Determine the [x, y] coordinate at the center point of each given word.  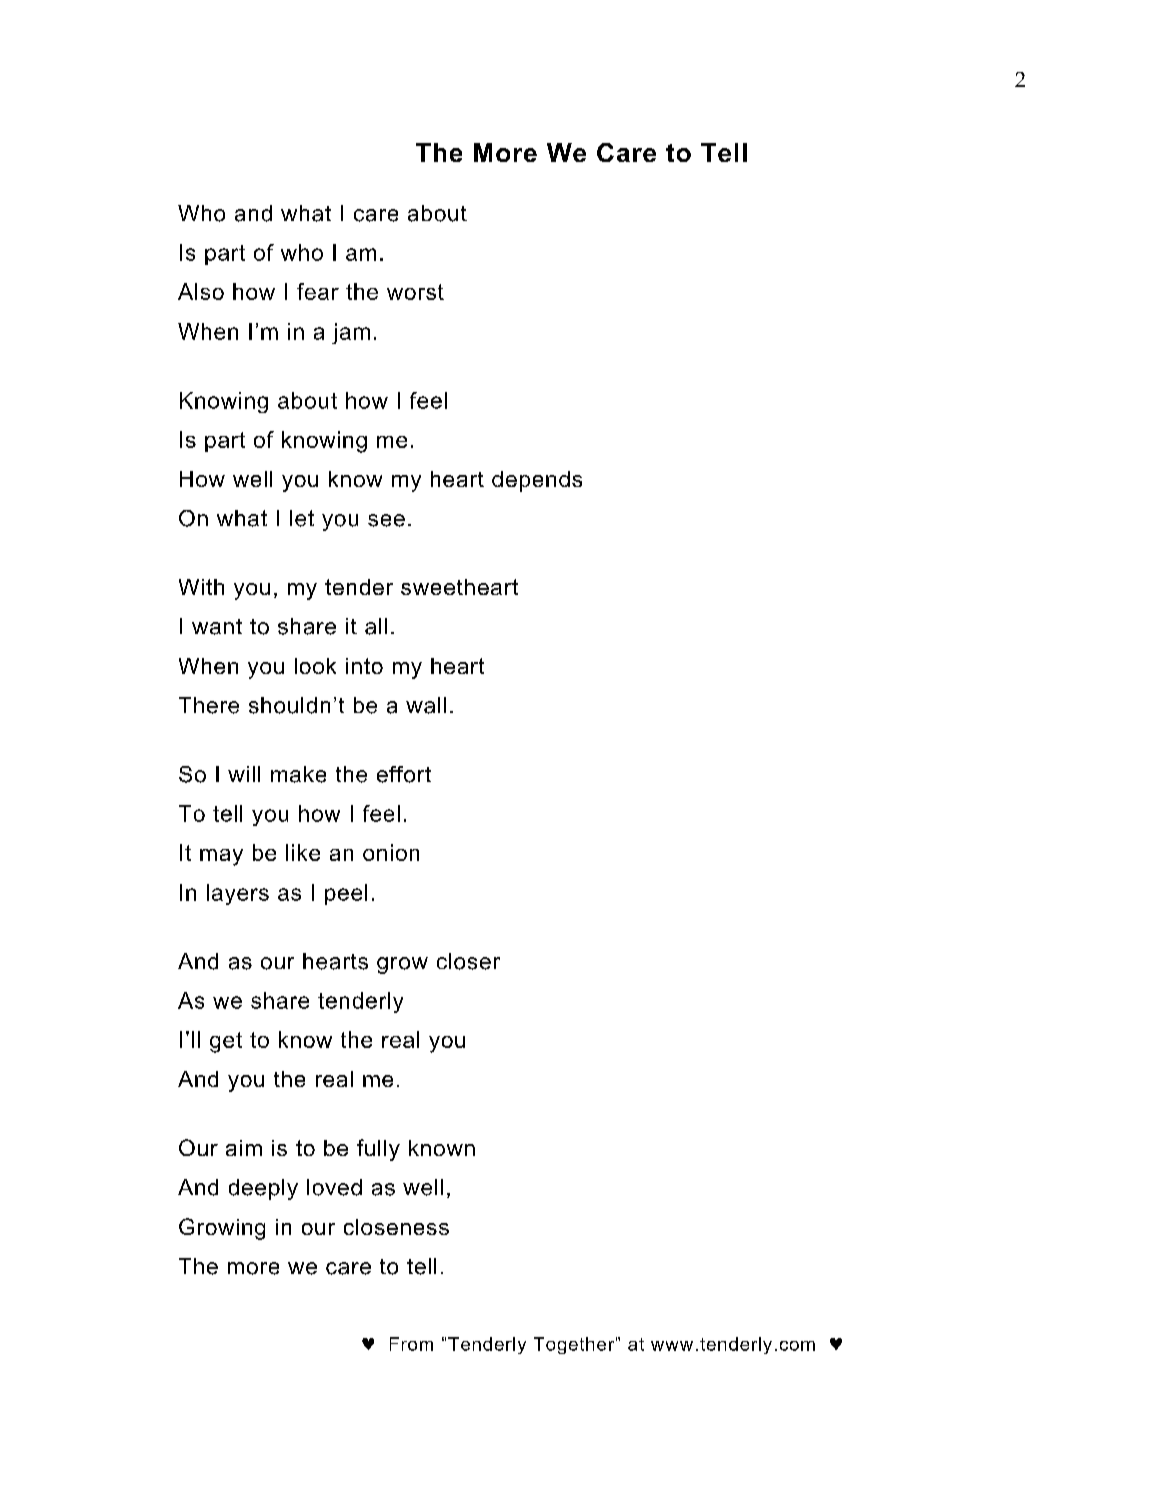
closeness [396, 1227]
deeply [263, 1189]
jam [351, 333]
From [411, 1344]
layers [238, 894]
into [364, 666]
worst [415, 292]
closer [468, 961]
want [217, 627]
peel [346, 894]
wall [426, 705]
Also [201, 291]
